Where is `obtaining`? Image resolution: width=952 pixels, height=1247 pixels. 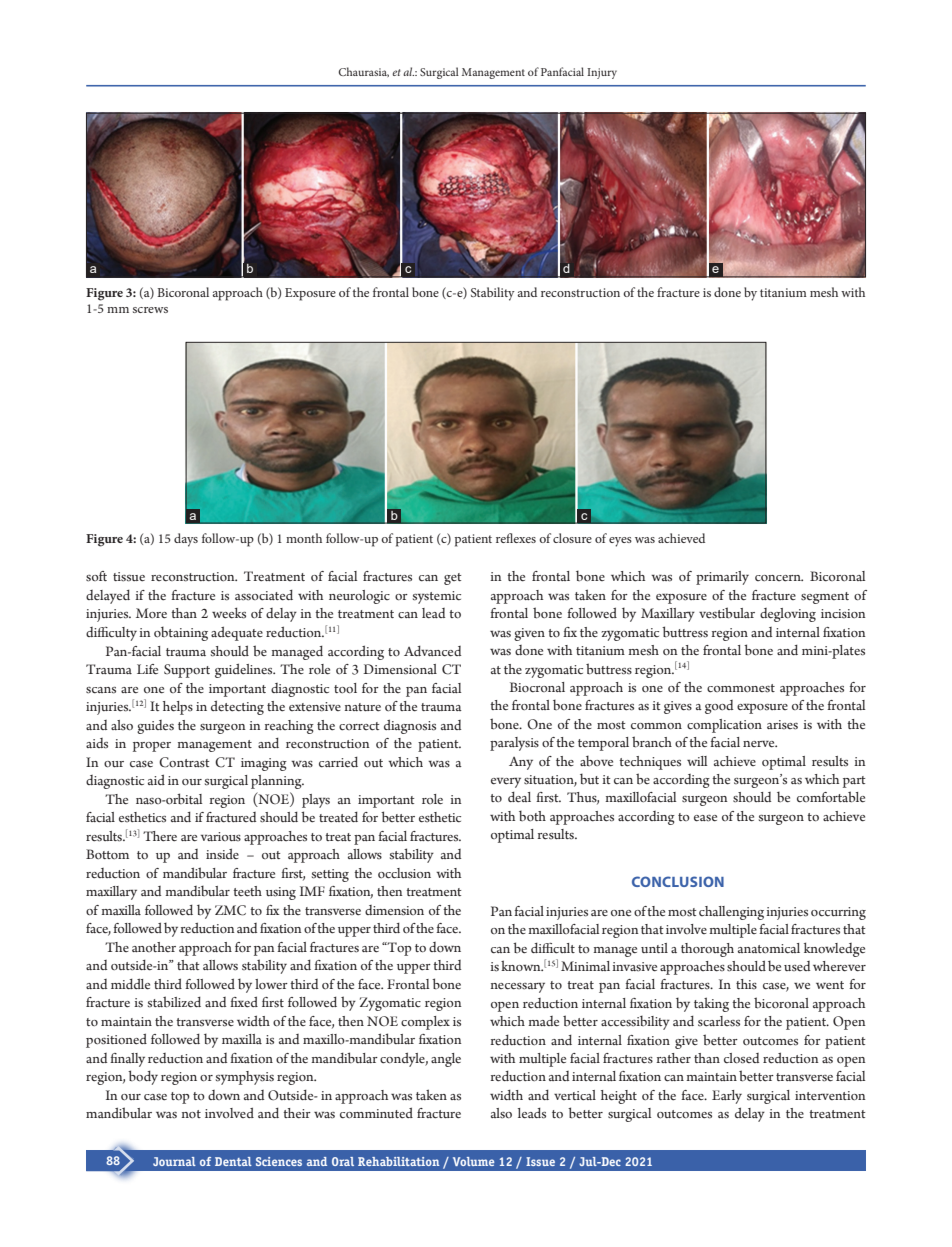 obtaining is located at coordinates (181, 633).
